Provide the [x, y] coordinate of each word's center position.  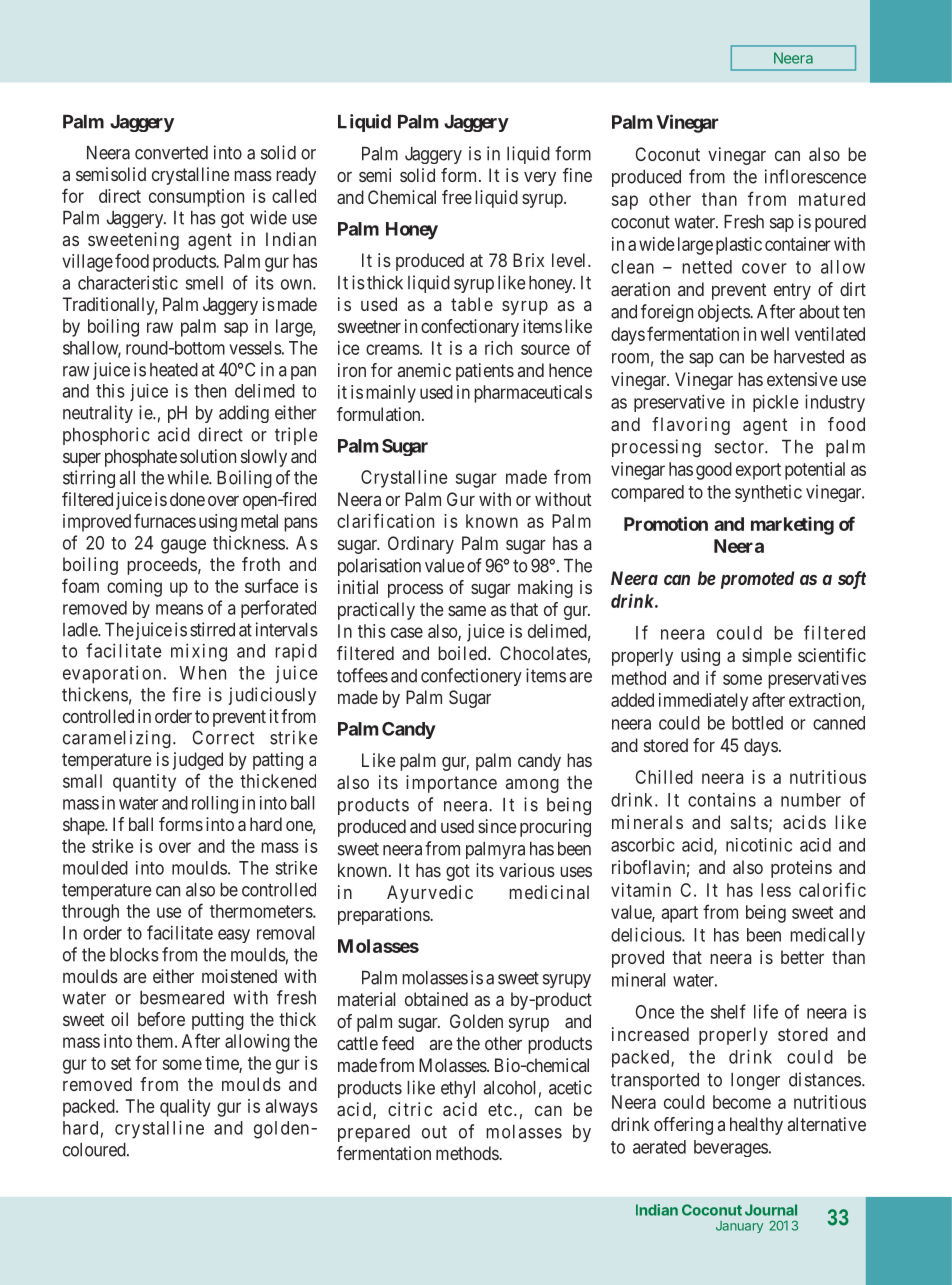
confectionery [471, 677]
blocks [134, 955]
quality [185, 1108]
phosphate [141, 458]
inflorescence [815, 176]
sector [740, 447]
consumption [196, 198]
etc [500, 1109]
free [457, 197]
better [802, 957]
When [203, 673]
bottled [757, 723]
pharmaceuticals [533, 394]
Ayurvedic [430, 894]
